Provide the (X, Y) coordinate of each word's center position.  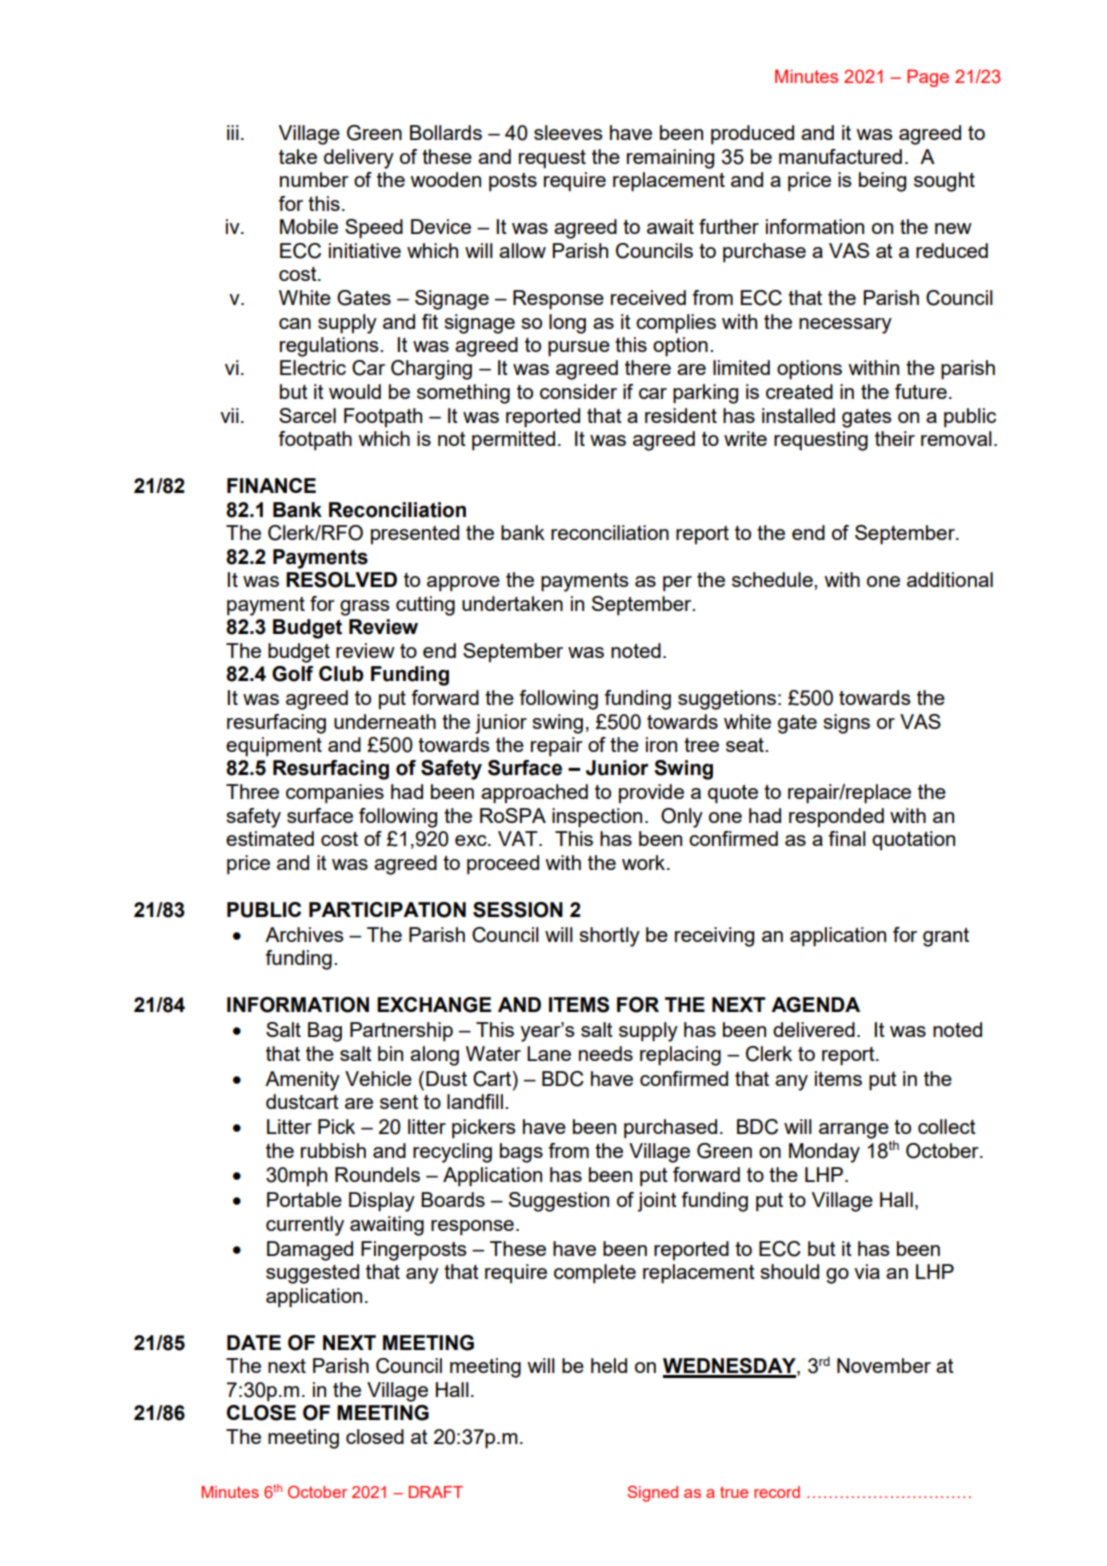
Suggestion (559, 1202)
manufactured (840, 156)
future (921, 391)
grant (946, 937)
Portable (304, 1199)
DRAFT (436, 1492)
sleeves (568, 132)
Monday (824, 1153)
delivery (359, 159)
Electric (313, 367)
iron (661, 744)
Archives (304, 934)
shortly (609, 937)
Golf (292, 674)
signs (846, 724)
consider (578, 391)
